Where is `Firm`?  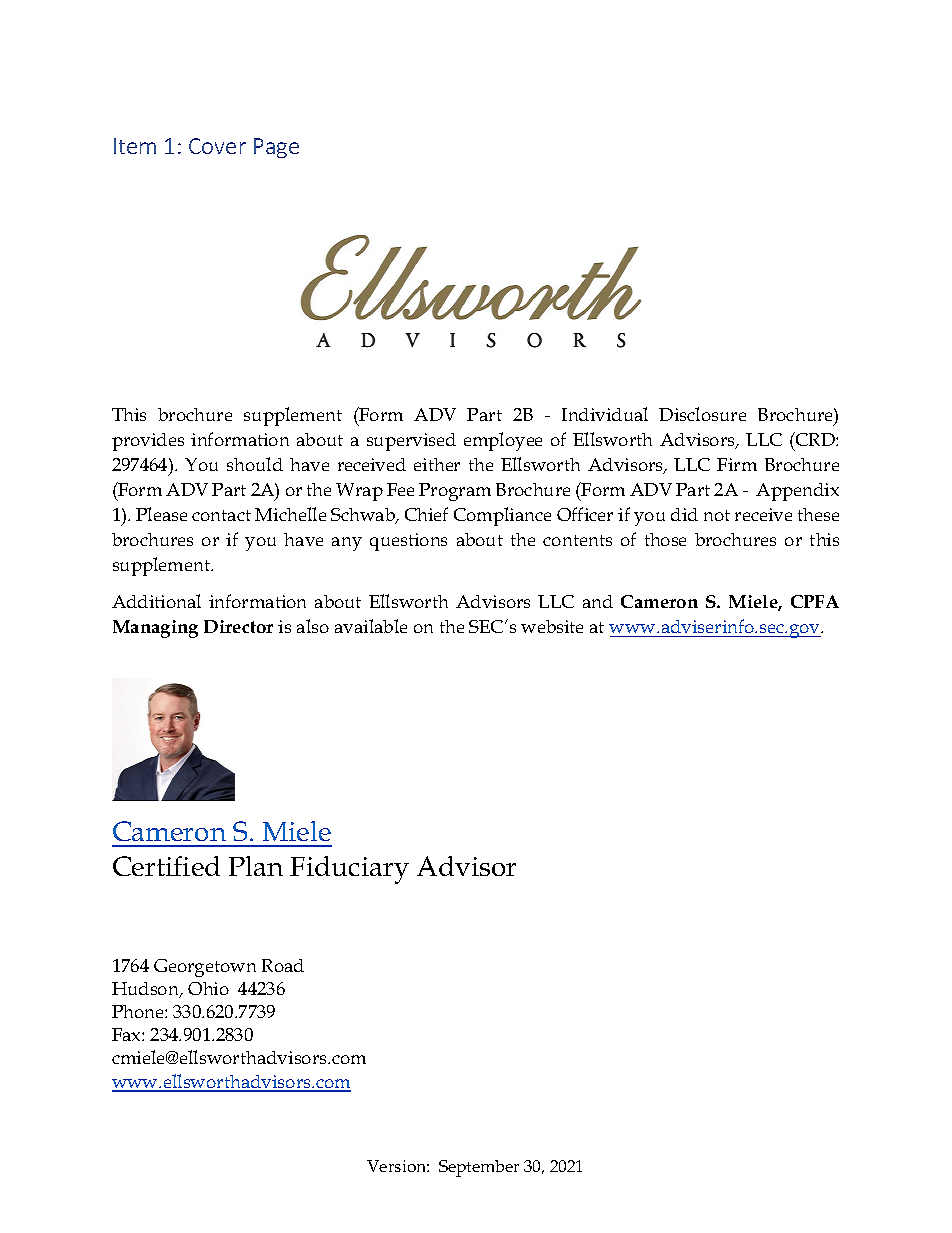 Firm is located at coordinates (737, 464).
